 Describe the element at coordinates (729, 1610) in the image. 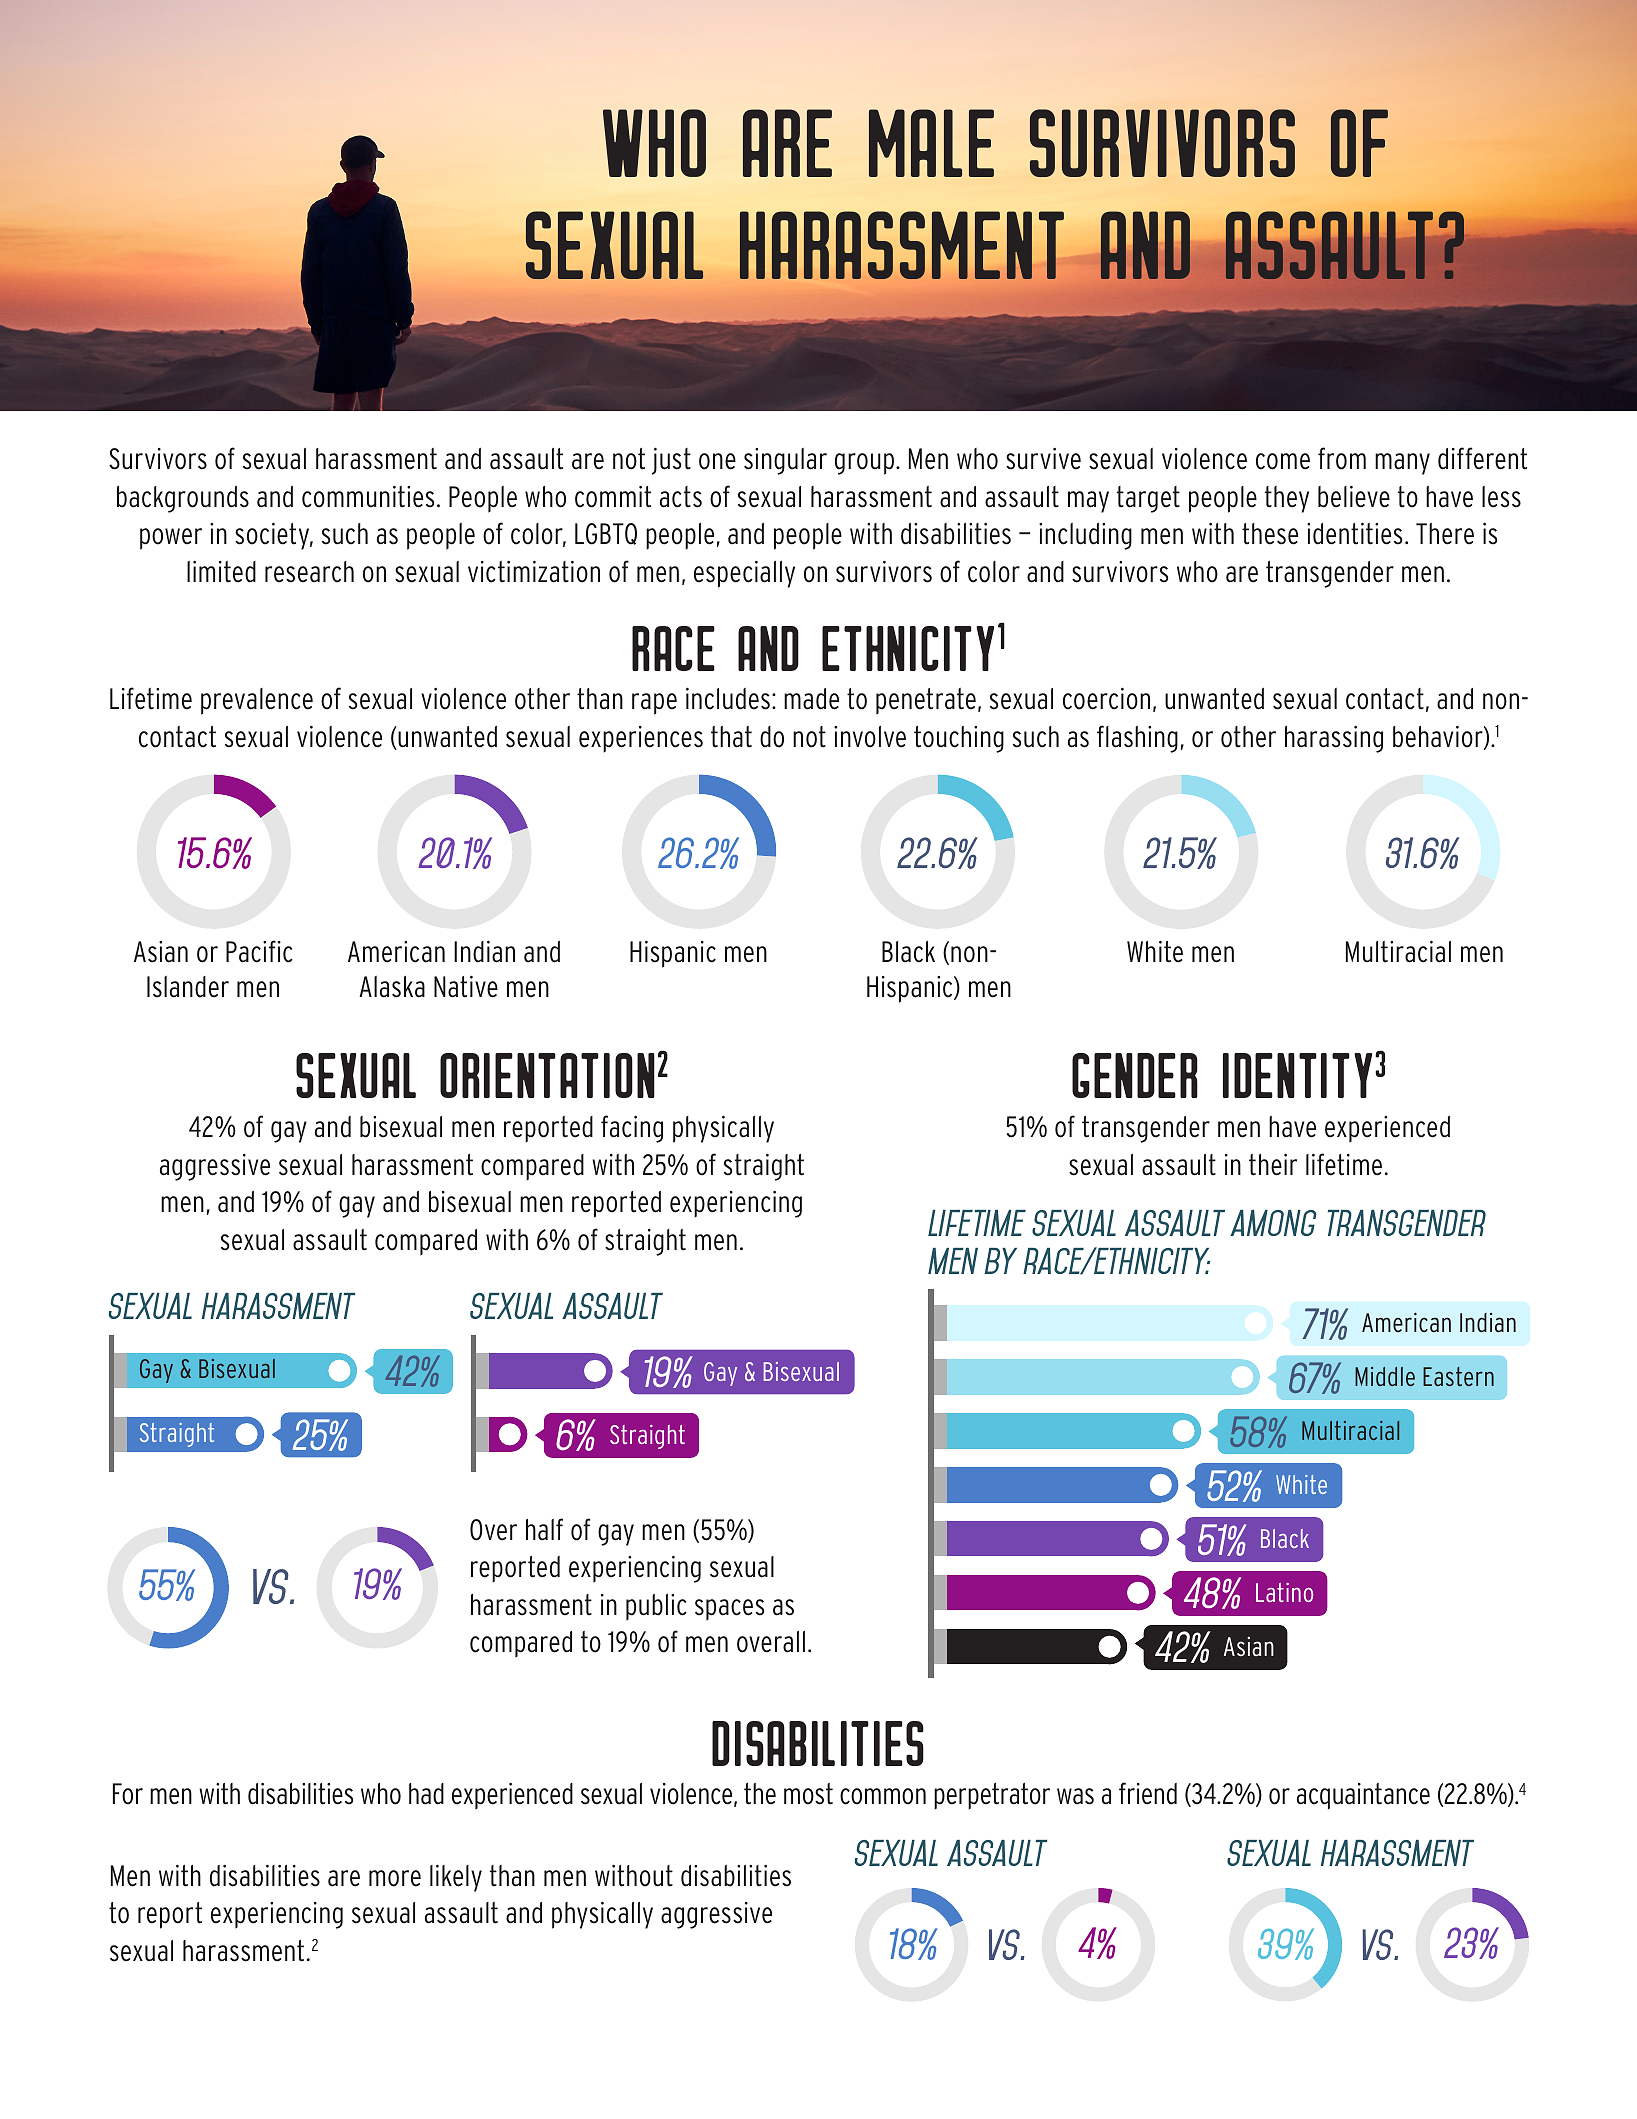

I see `spaces` at that location.
